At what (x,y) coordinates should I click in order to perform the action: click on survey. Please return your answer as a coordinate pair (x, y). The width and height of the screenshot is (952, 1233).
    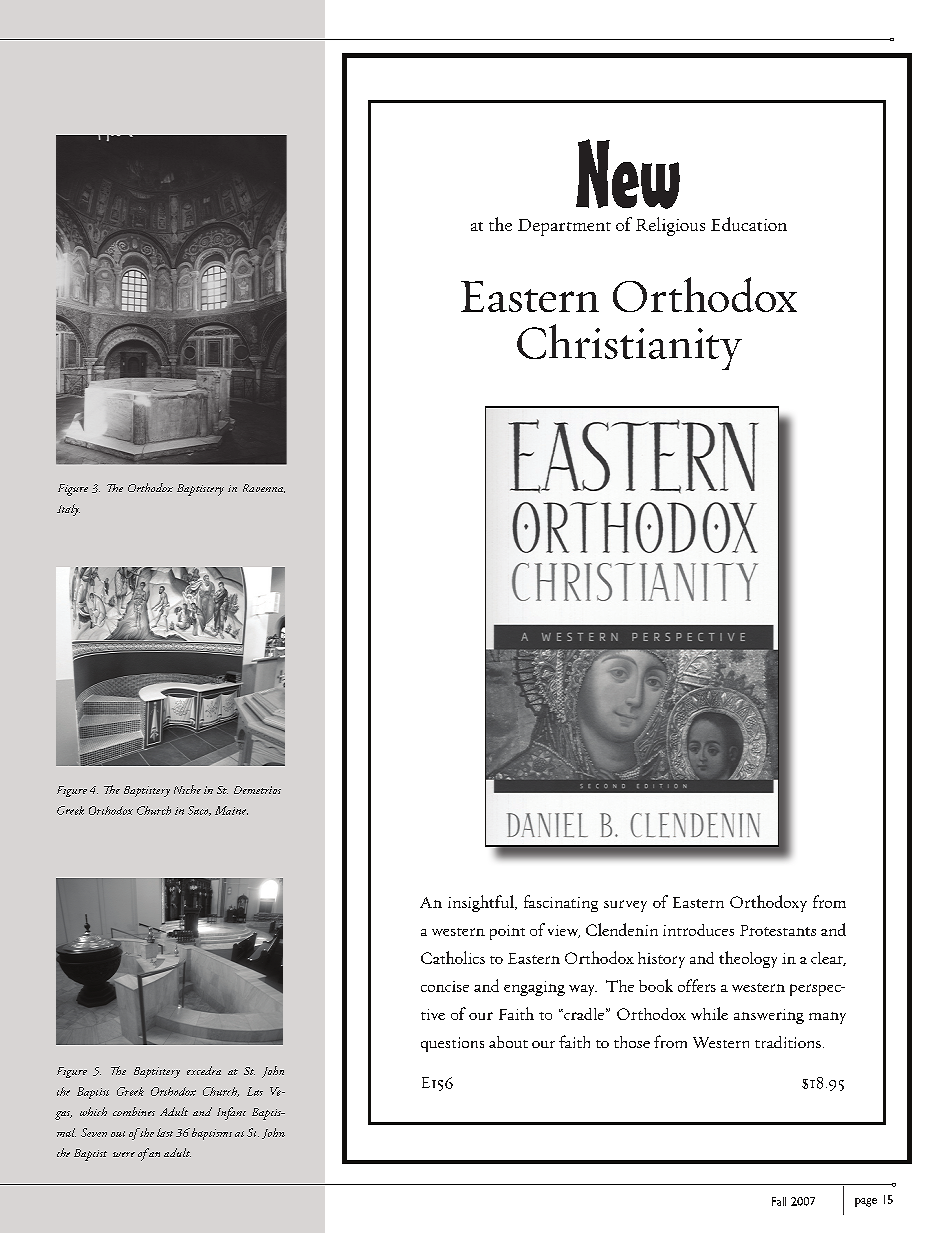
    Looking at the image, I should click on (625, 906).
